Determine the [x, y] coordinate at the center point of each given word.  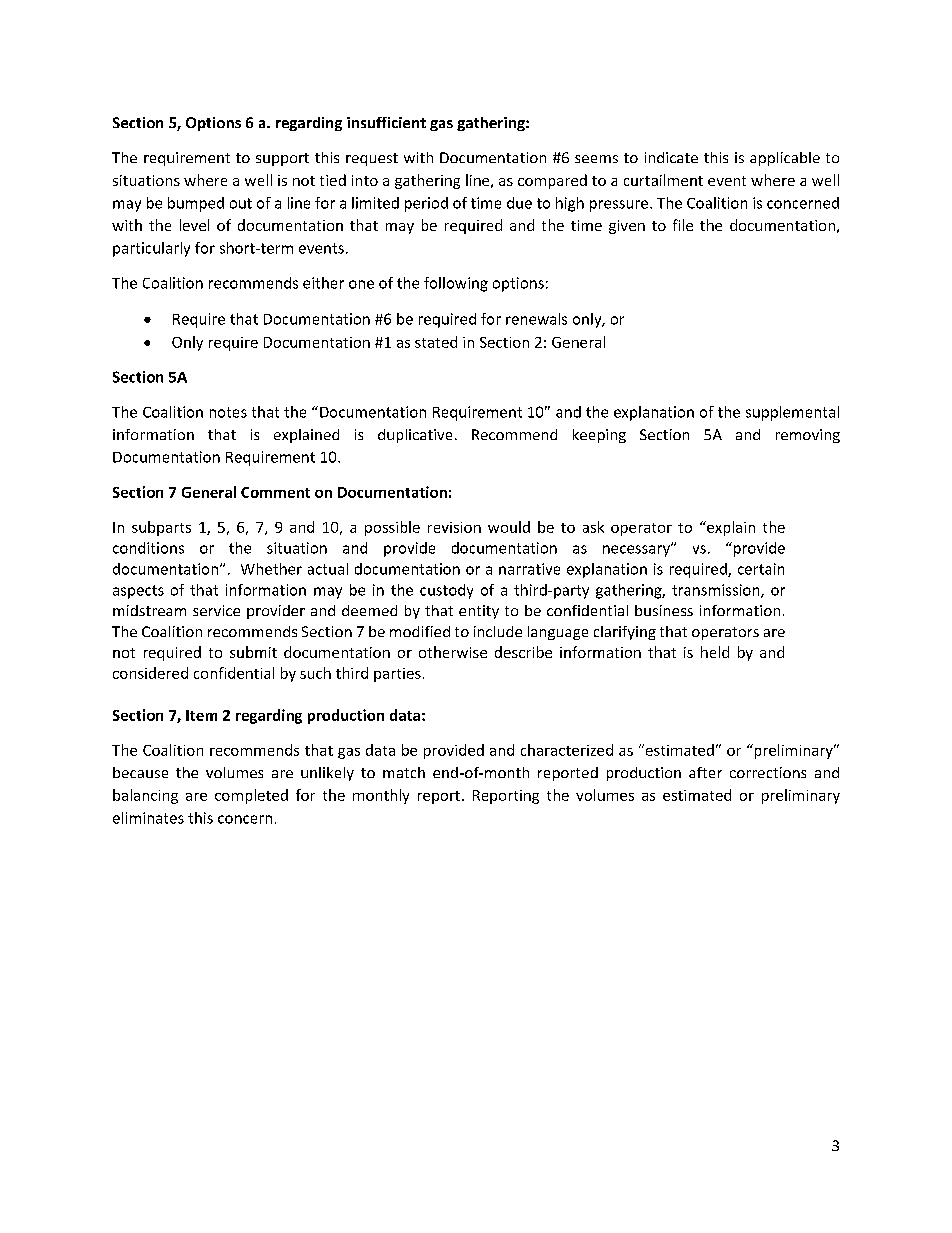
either [323, 283]
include [498, 631]
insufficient [386, 122]
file [683, 225]
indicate [671, 157]
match [404, 772]
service [216, 610]
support [282, 159]
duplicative [415, 436]
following [456, 284]
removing [808, 436]
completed [251, 796]
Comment [275, 492]
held [715, 652]
